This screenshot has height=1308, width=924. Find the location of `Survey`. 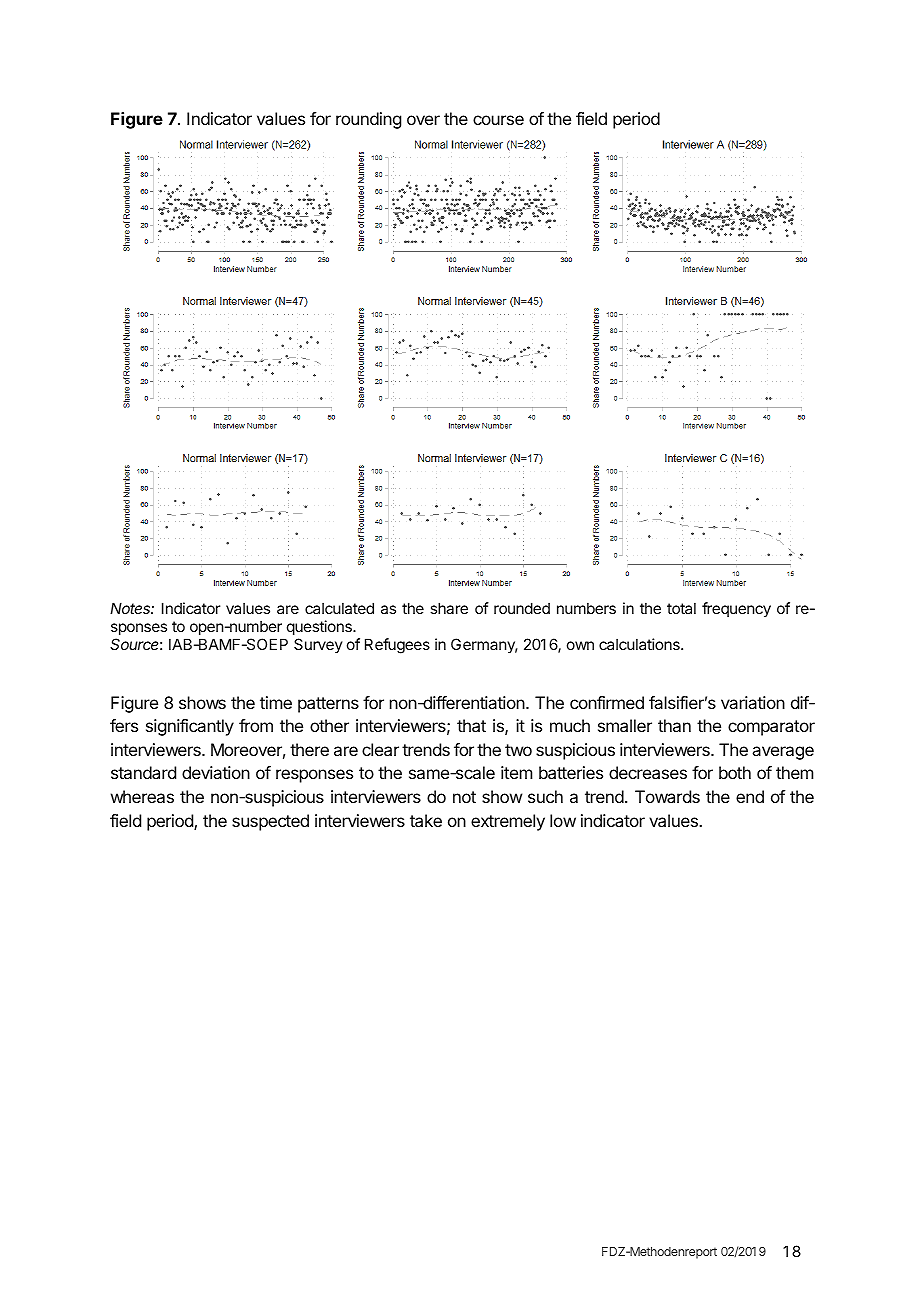

Survey is located at coordinates (318, 645).
